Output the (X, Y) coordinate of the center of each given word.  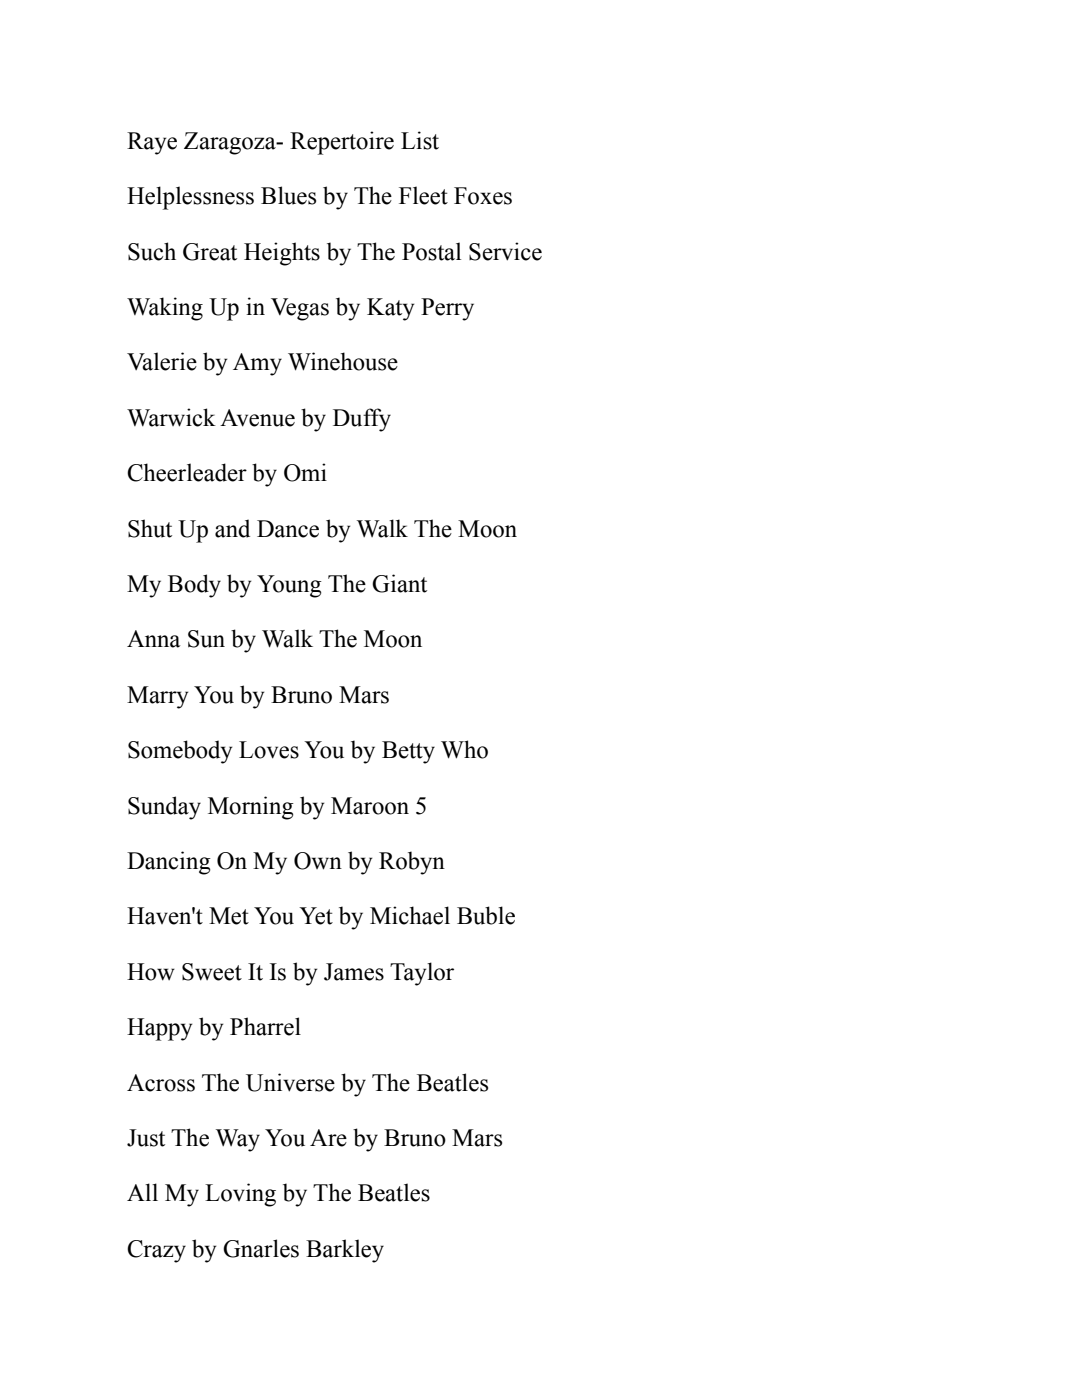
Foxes (483, 196)
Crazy (156, 1251)
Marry (157, 697)
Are (328, 1138)
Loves (269, 750)
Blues (288, 195)
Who (464, 749)
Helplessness (190, 198)
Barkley (345, 1251)
